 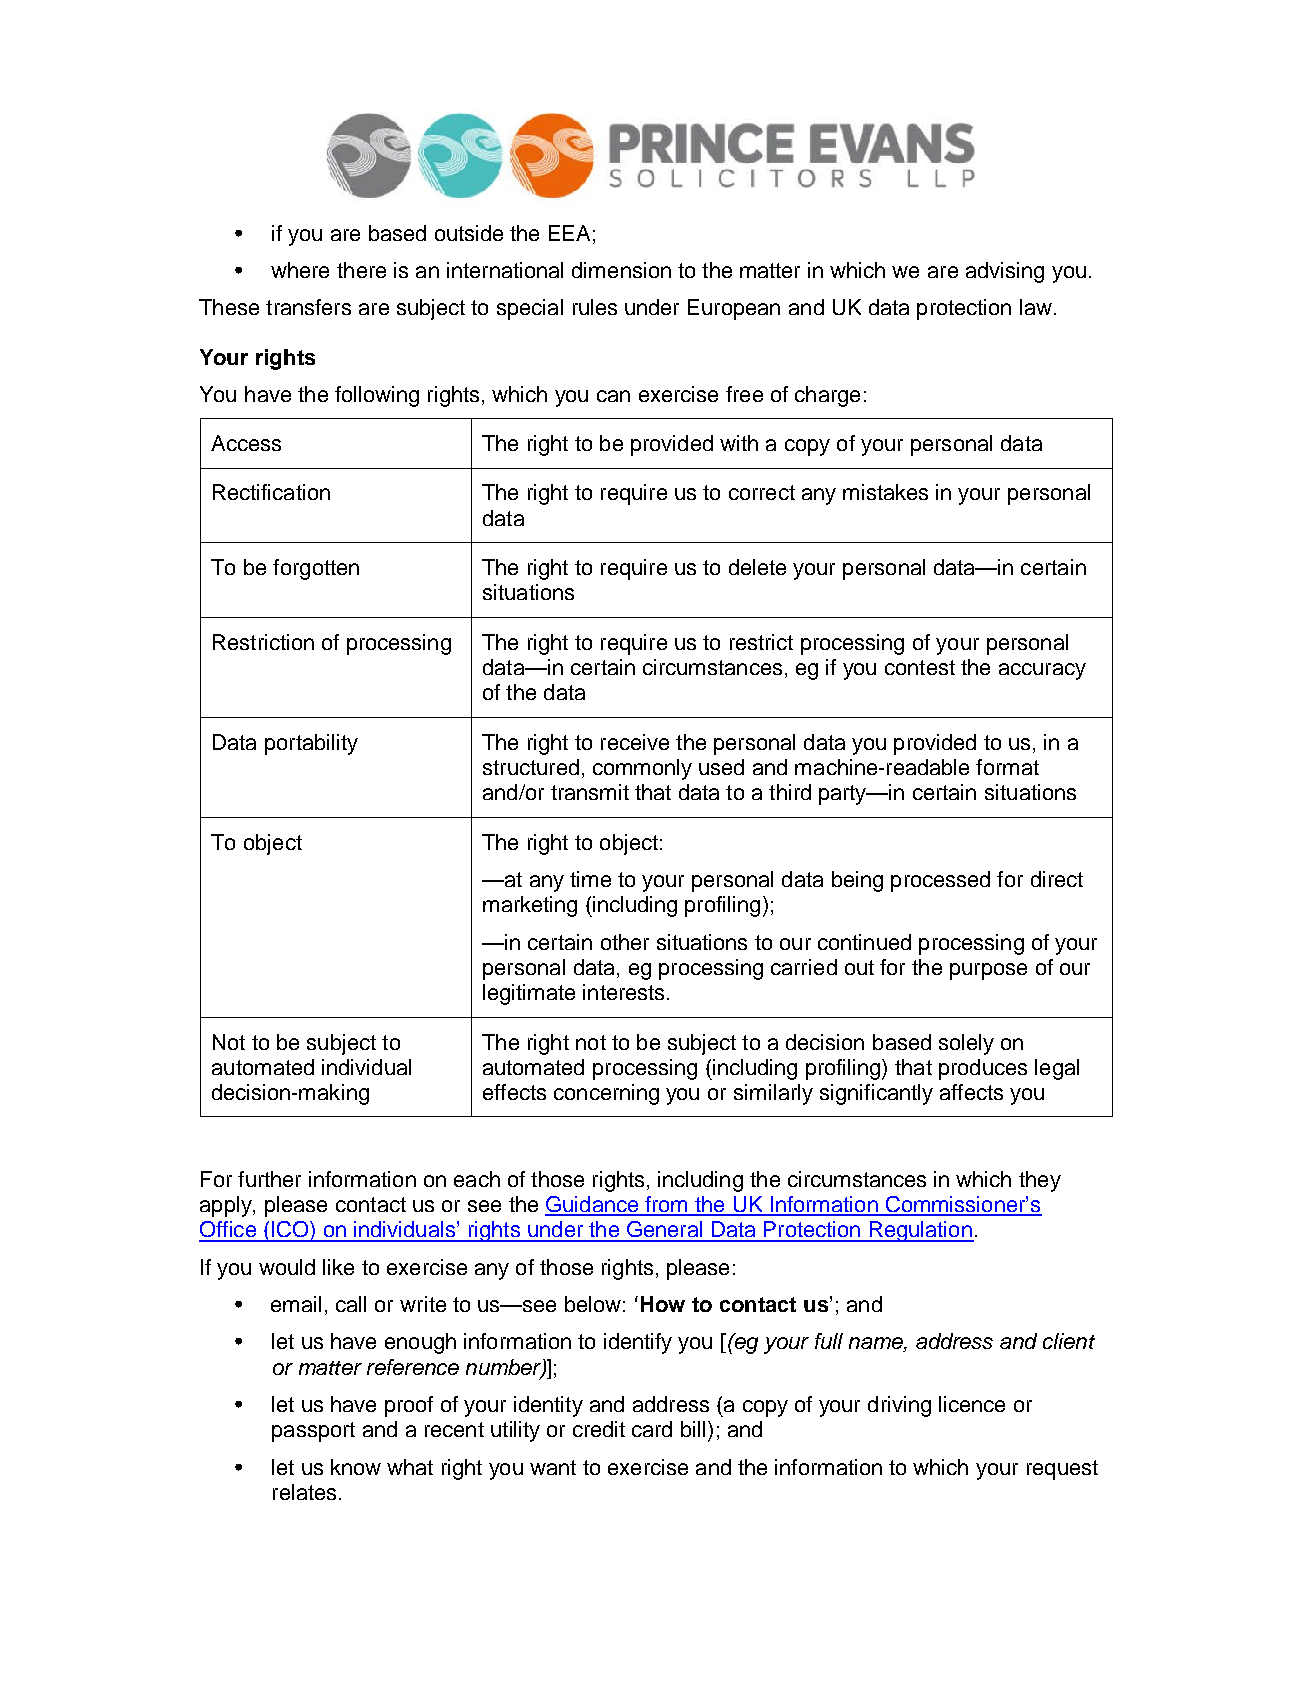 I want to click on licence, so click(x=972, y=1404).
